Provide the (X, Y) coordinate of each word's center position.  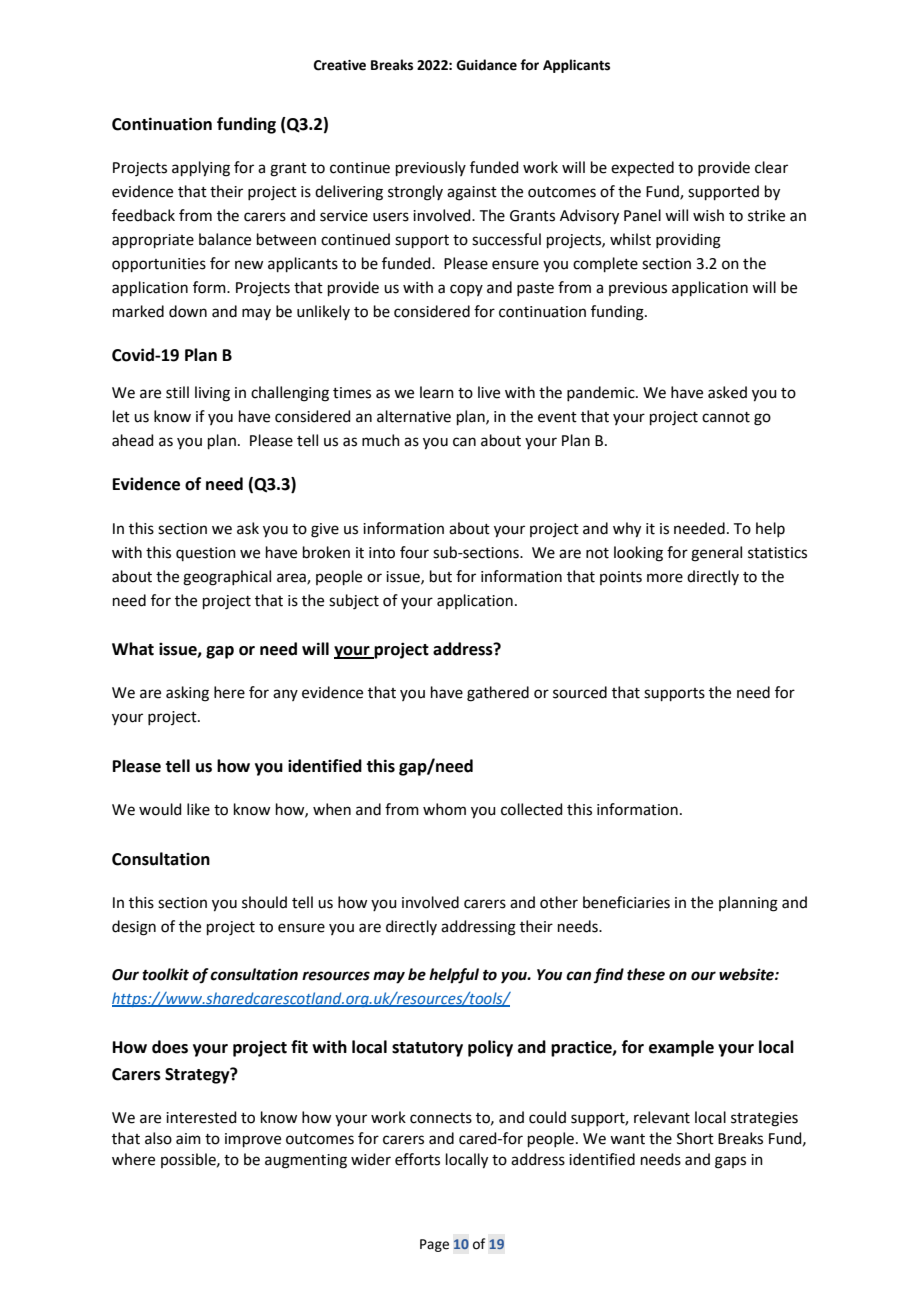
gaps (730, 1162)
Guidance (486, 65)
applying (201, 169)
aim (188, 1139)
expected (642, 168)
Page (434, 1245)
